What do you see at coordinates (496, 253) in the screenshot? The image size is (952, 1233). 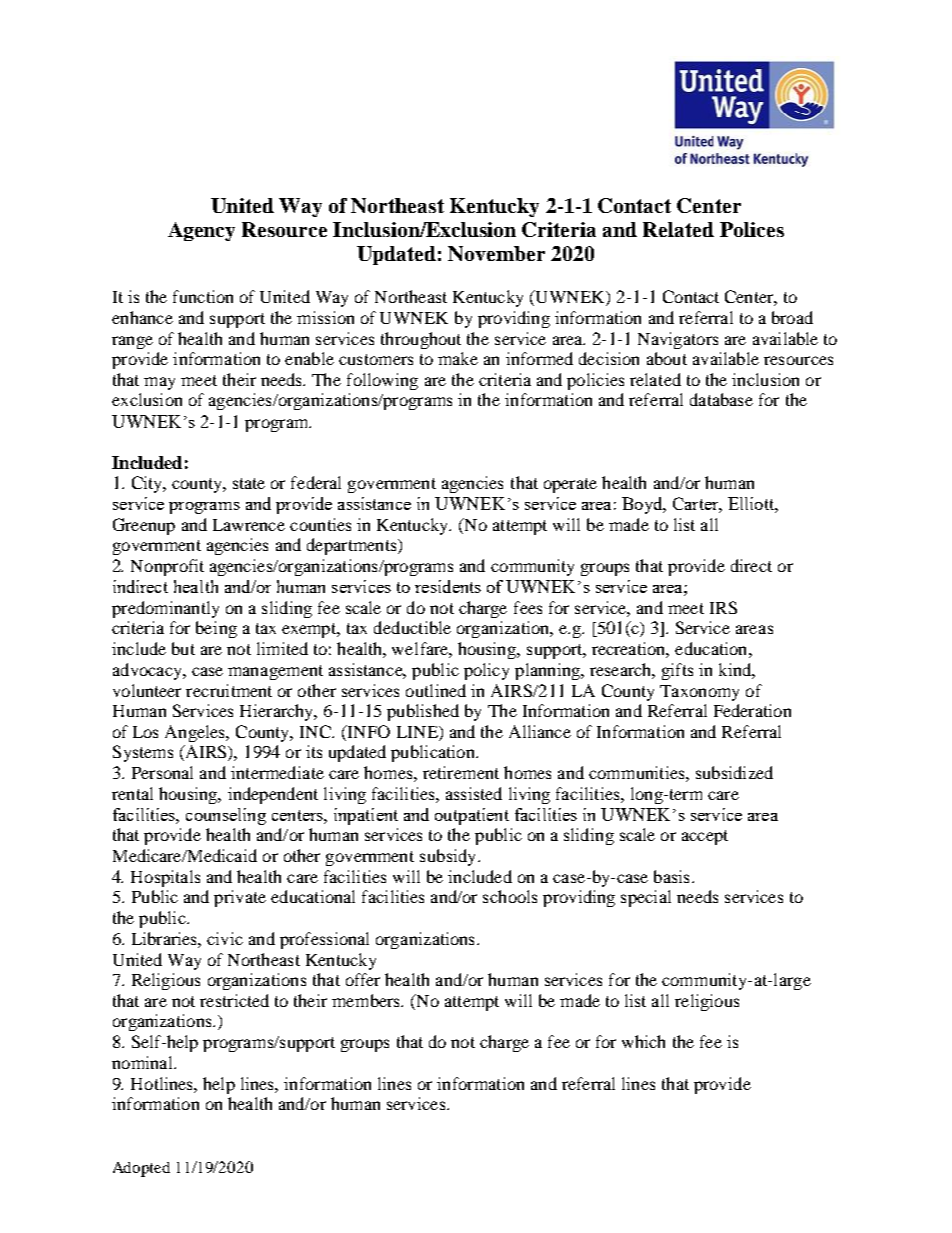 I see `November` at bounding box center [496, 253].
